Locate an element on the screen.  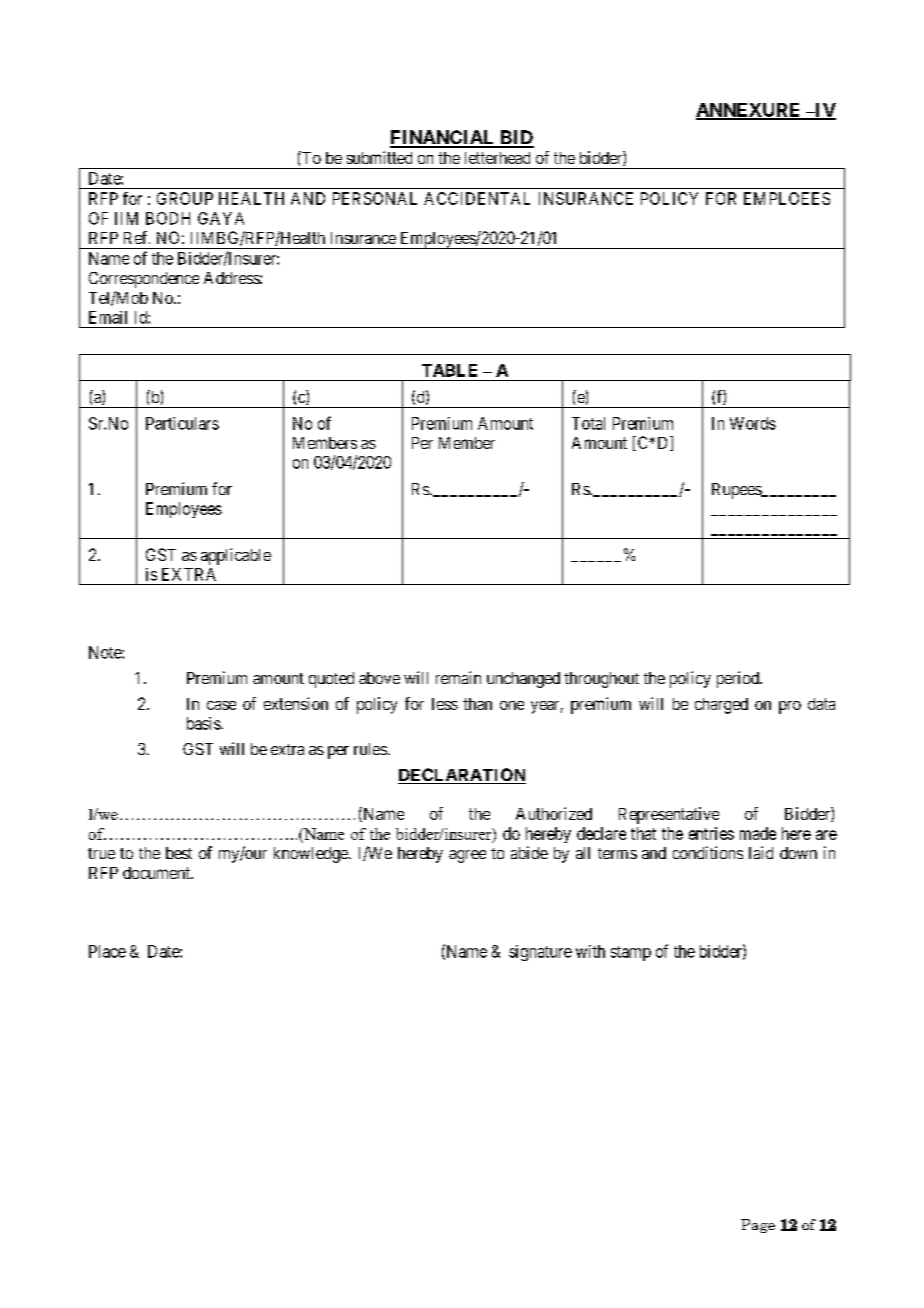
FINANCIAL is located at coordinates (444, 138).
